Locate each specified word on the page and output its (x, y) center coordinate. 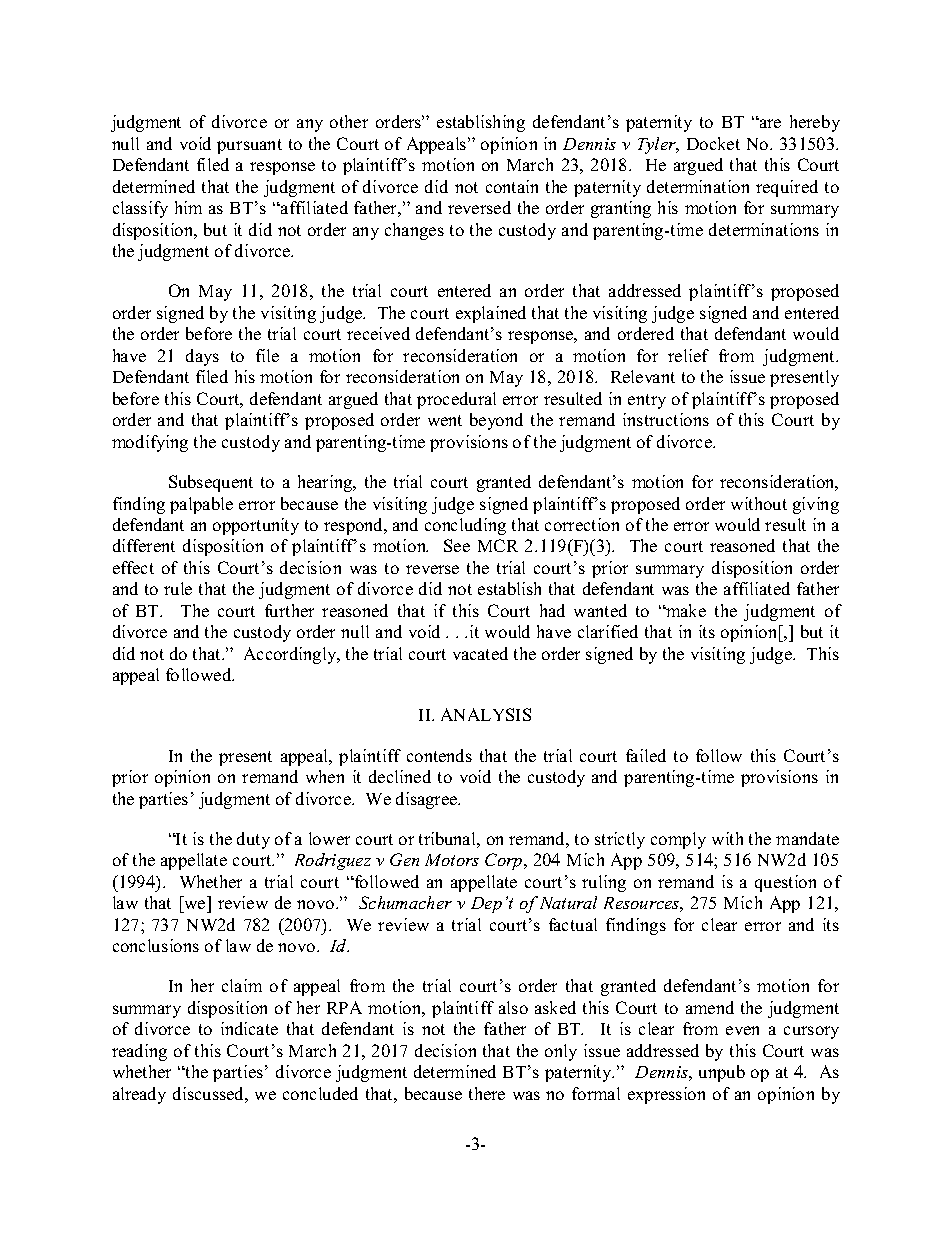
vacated (480, 653)
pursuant (249, 146)
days (202, 357)
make (685, 610)
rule (178, 588)
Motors (452, 860)
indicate (249, 1028)
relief (688, 355)
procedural (456, 400)
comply (678, 840)
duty (253, 840)
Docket (713, 143)
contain (512, 186)
